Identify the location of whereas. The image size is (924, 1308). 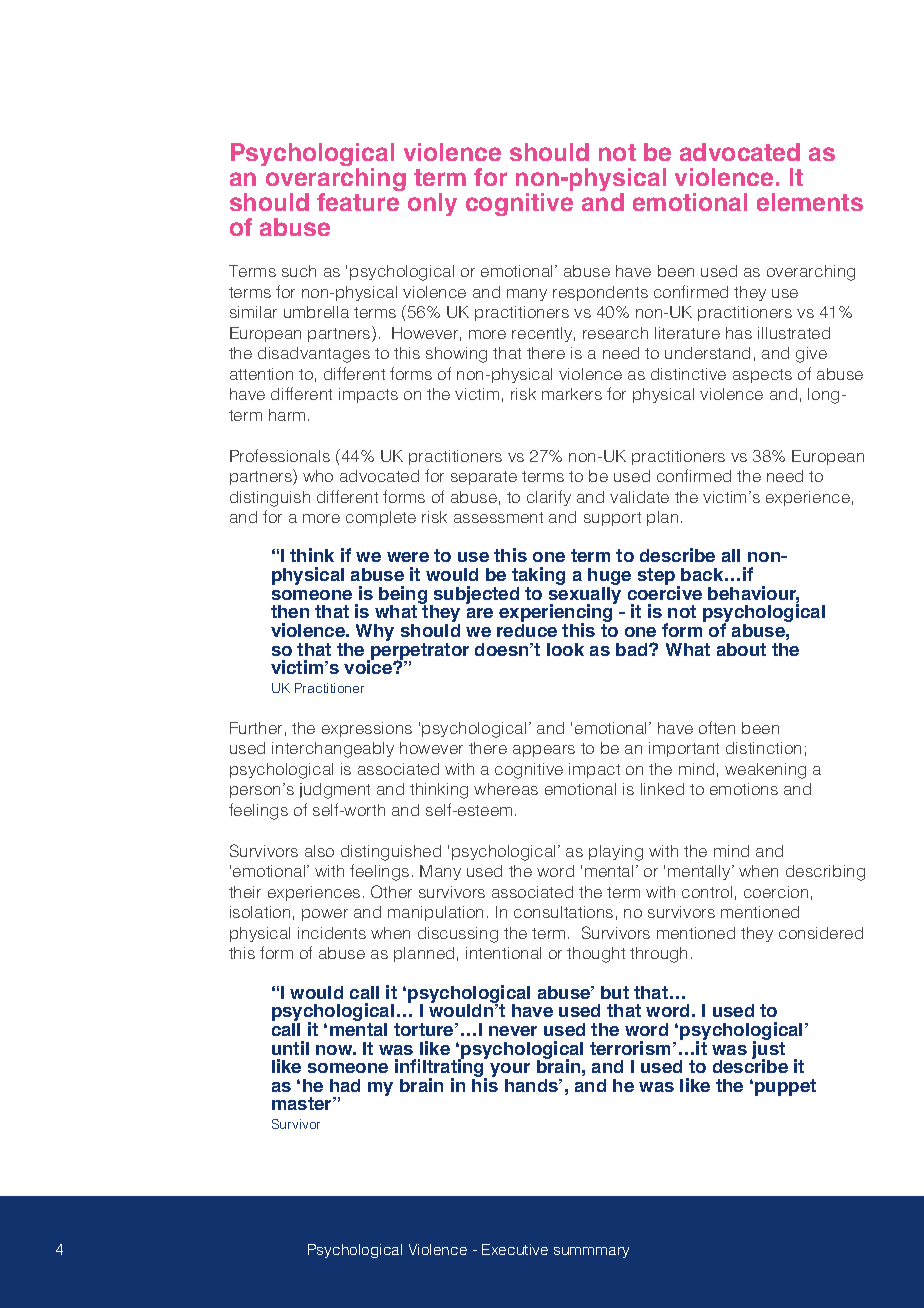
(506, 789).
